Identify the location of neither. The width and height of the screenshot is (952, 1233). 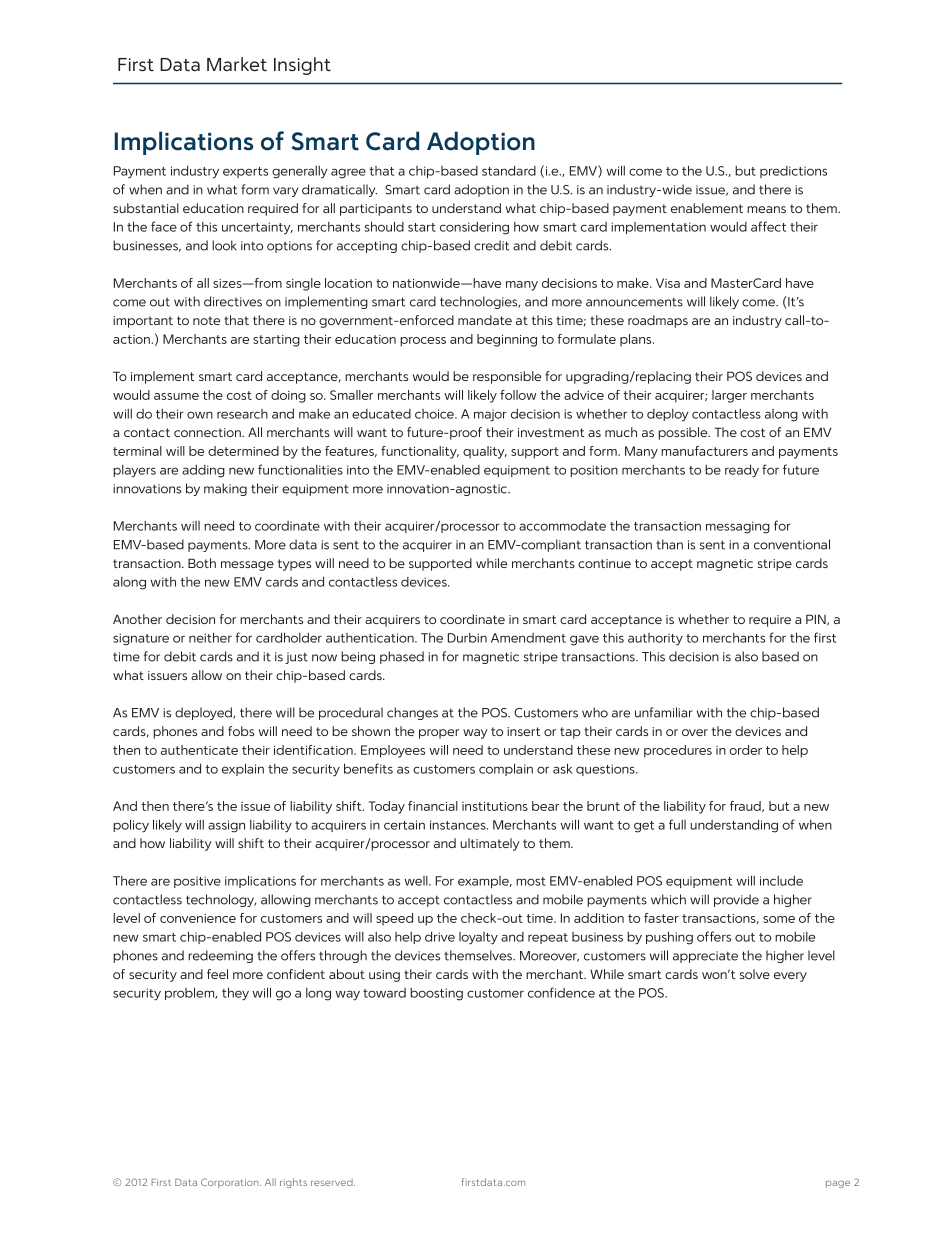
(210, 637).
